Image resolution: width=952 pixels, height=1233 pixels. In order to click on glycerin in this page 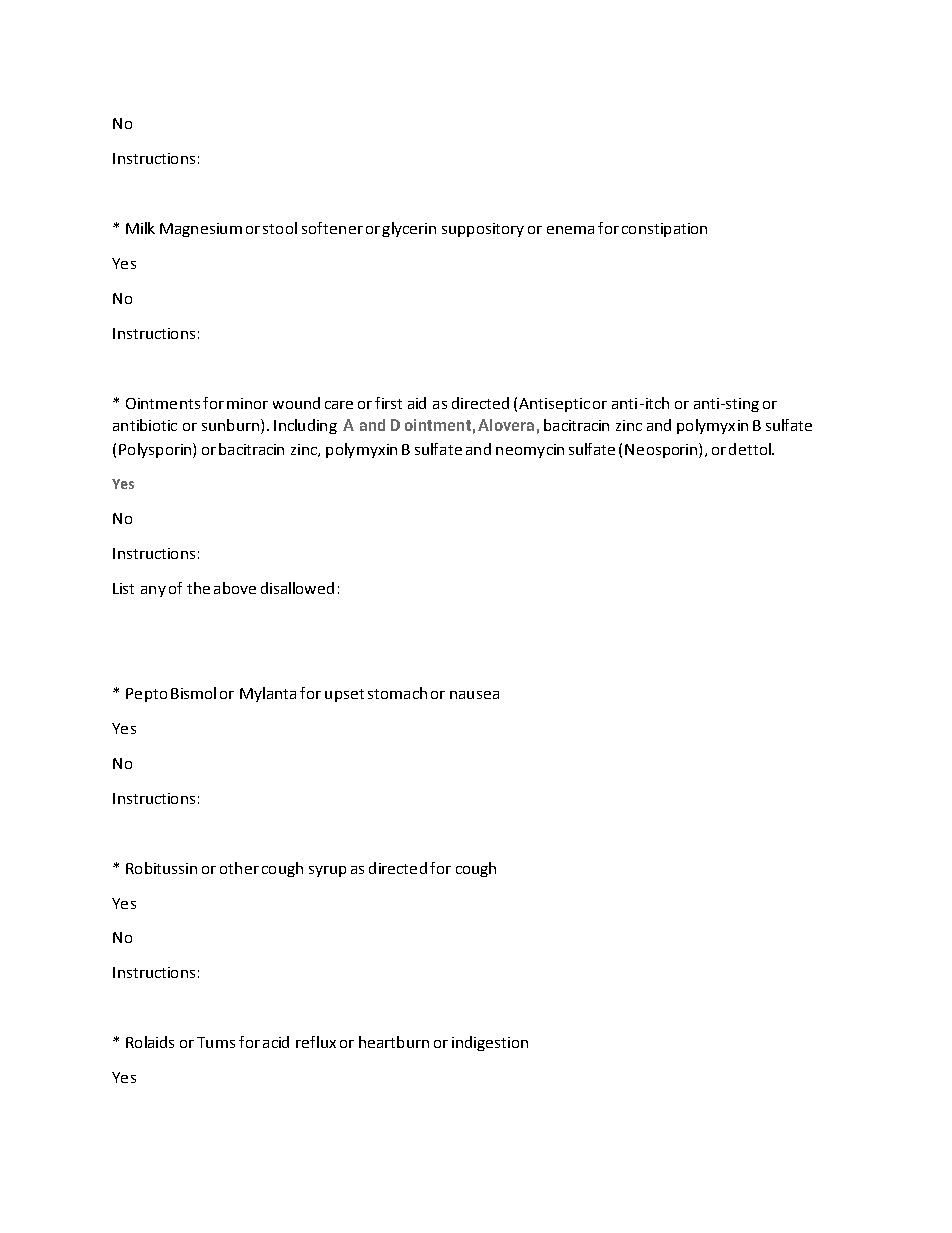, I will do `click(409, 229)`.
